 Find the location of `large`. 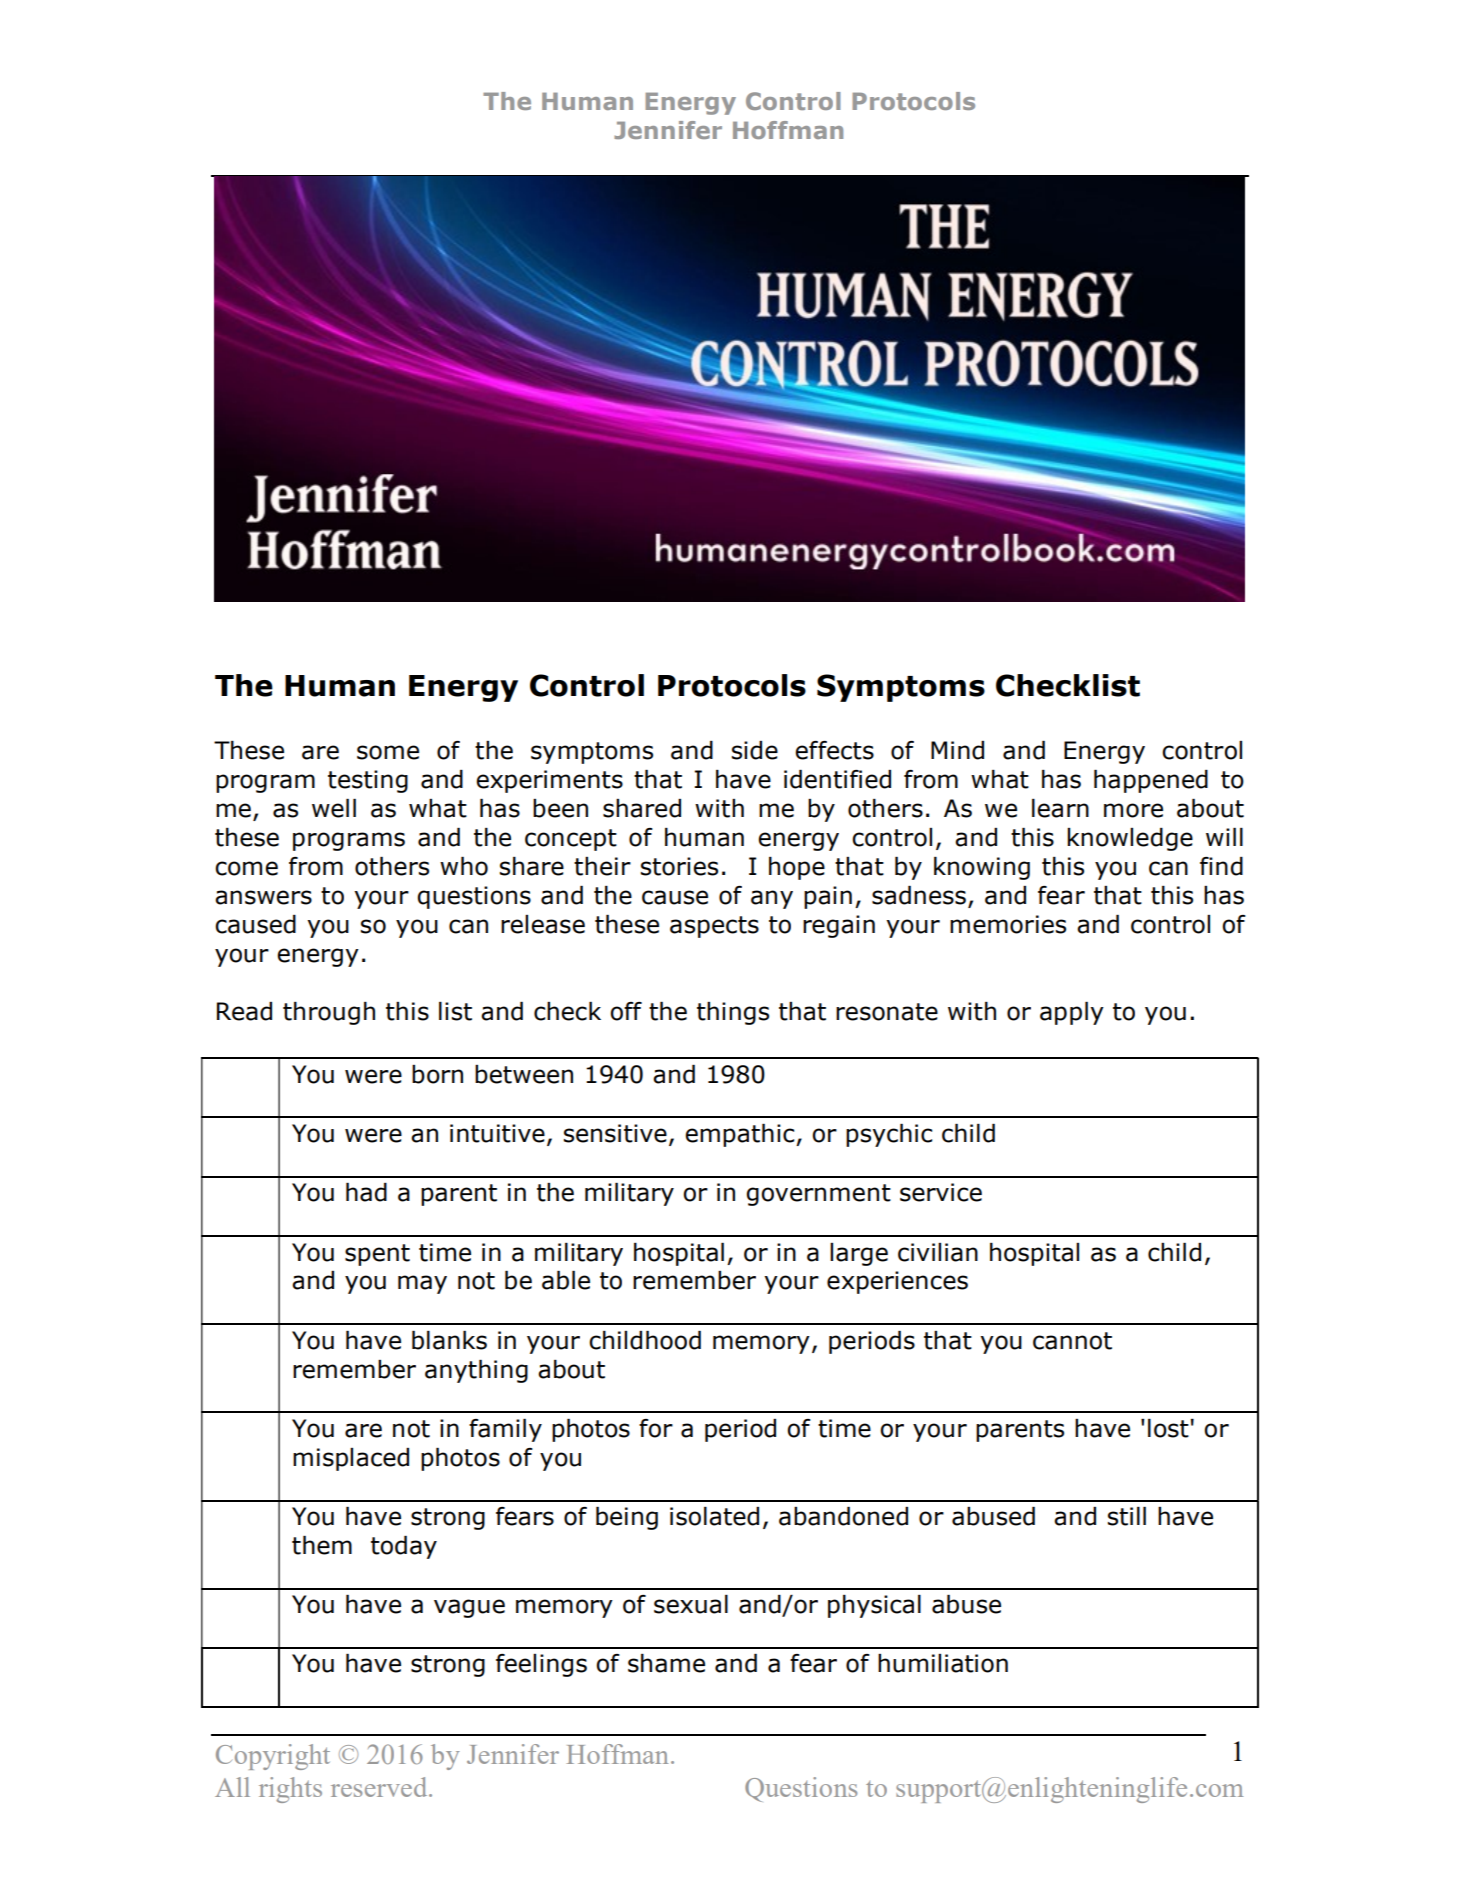

large is located at coordinates (859, 1254).
